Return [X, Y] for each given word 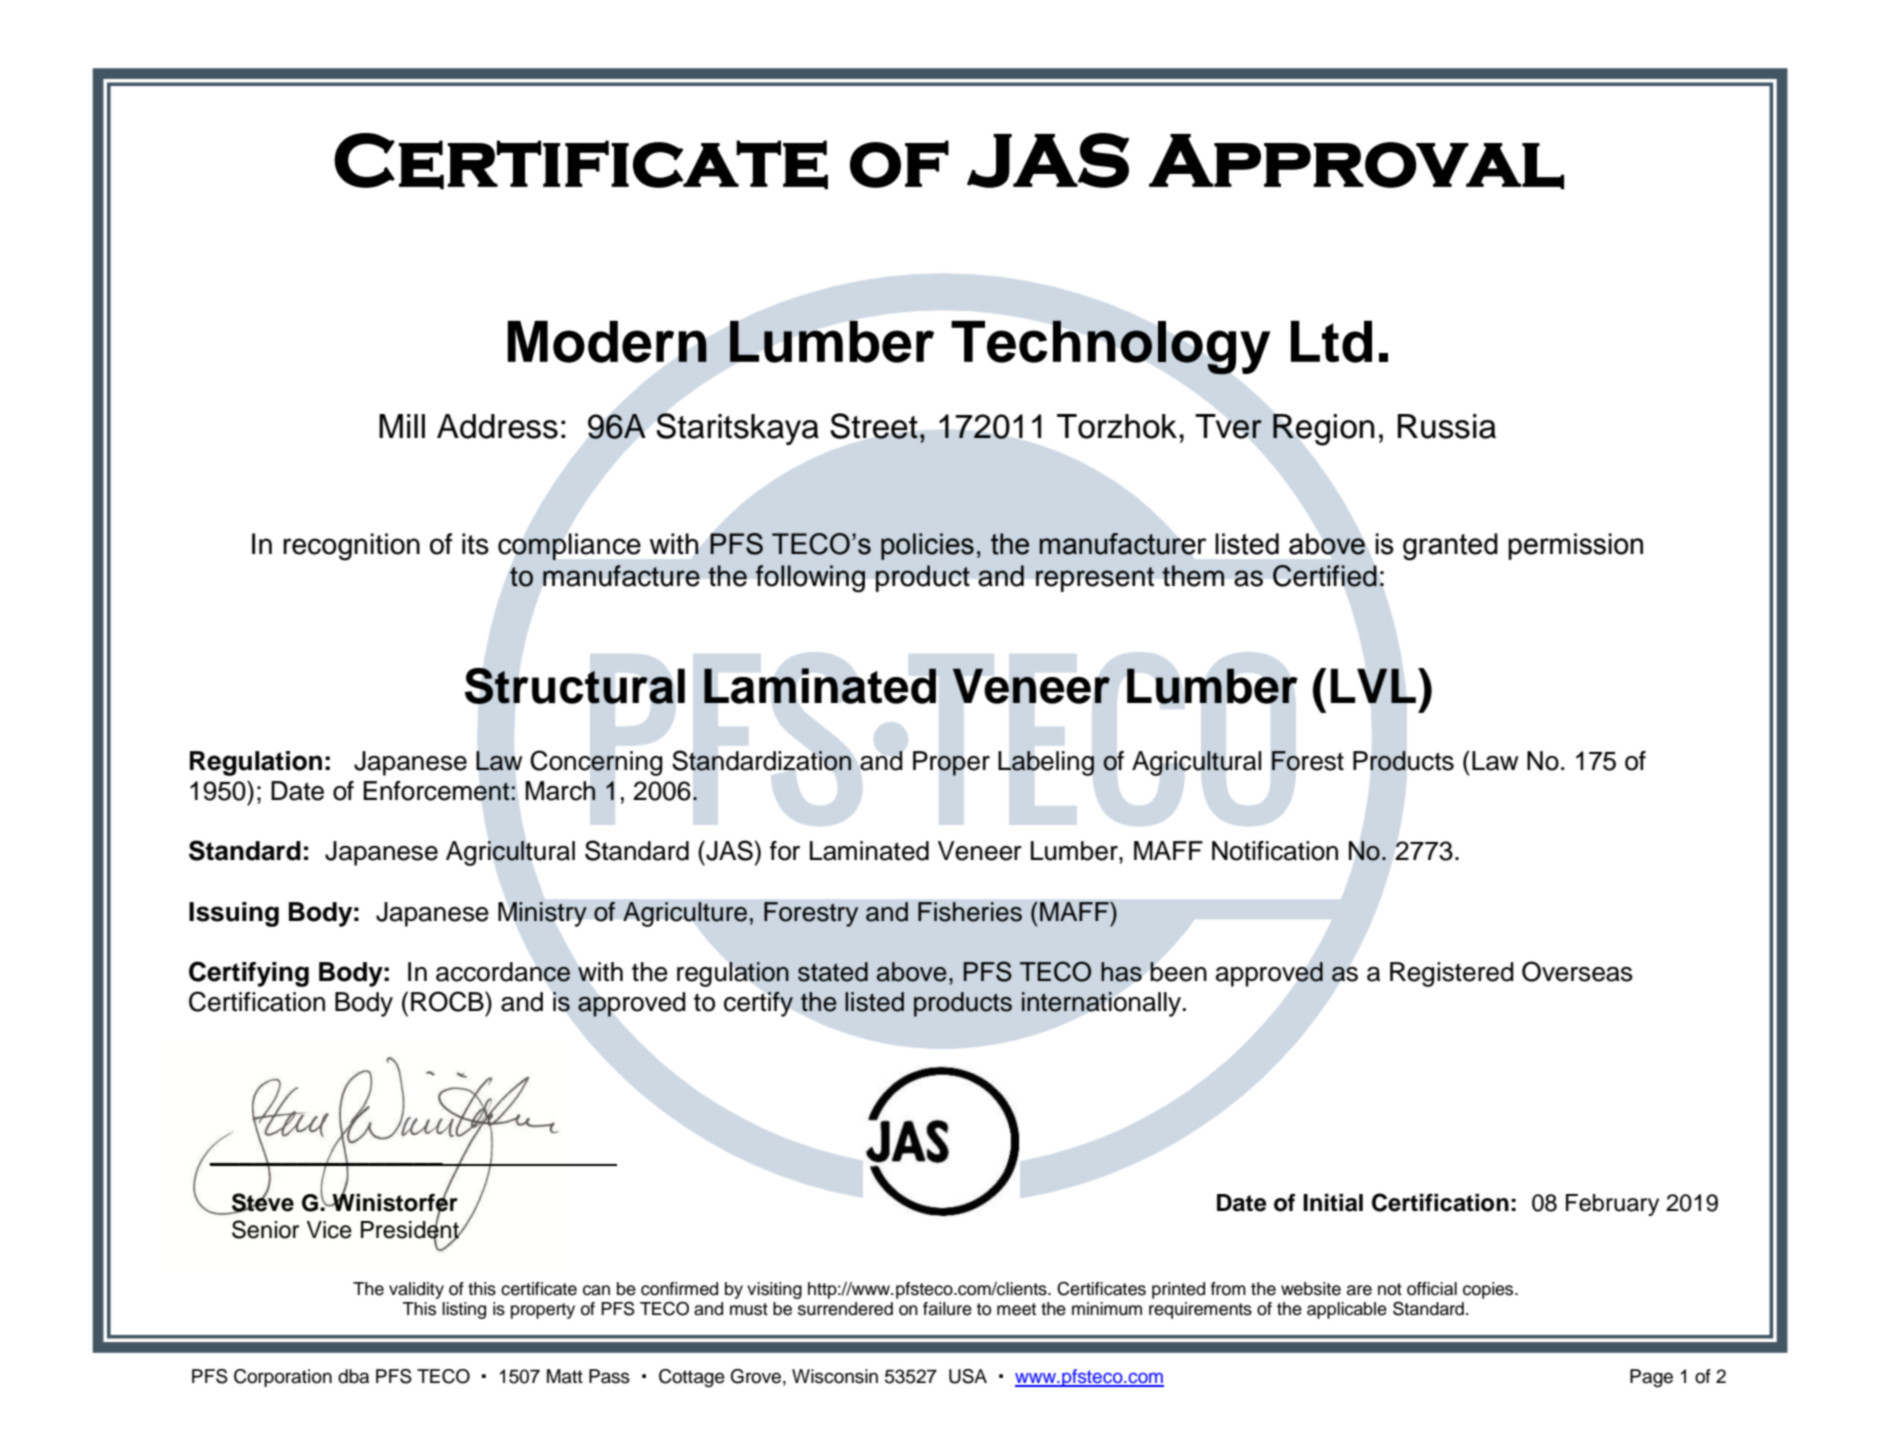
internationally [1101, 1004]
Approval [1356, 162]
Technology [1110, 347]
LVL [1375, 685]
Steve [262, 1202]
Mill [402, 426]
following [810, 579]
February [1612, 1205]
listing [464, 1310]
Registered [1452, 974]
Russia [1447, 426]
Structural [575, 686]
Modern [607, 342]
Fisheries [970, 912]
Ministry [542, 914]
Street [874, 426]
